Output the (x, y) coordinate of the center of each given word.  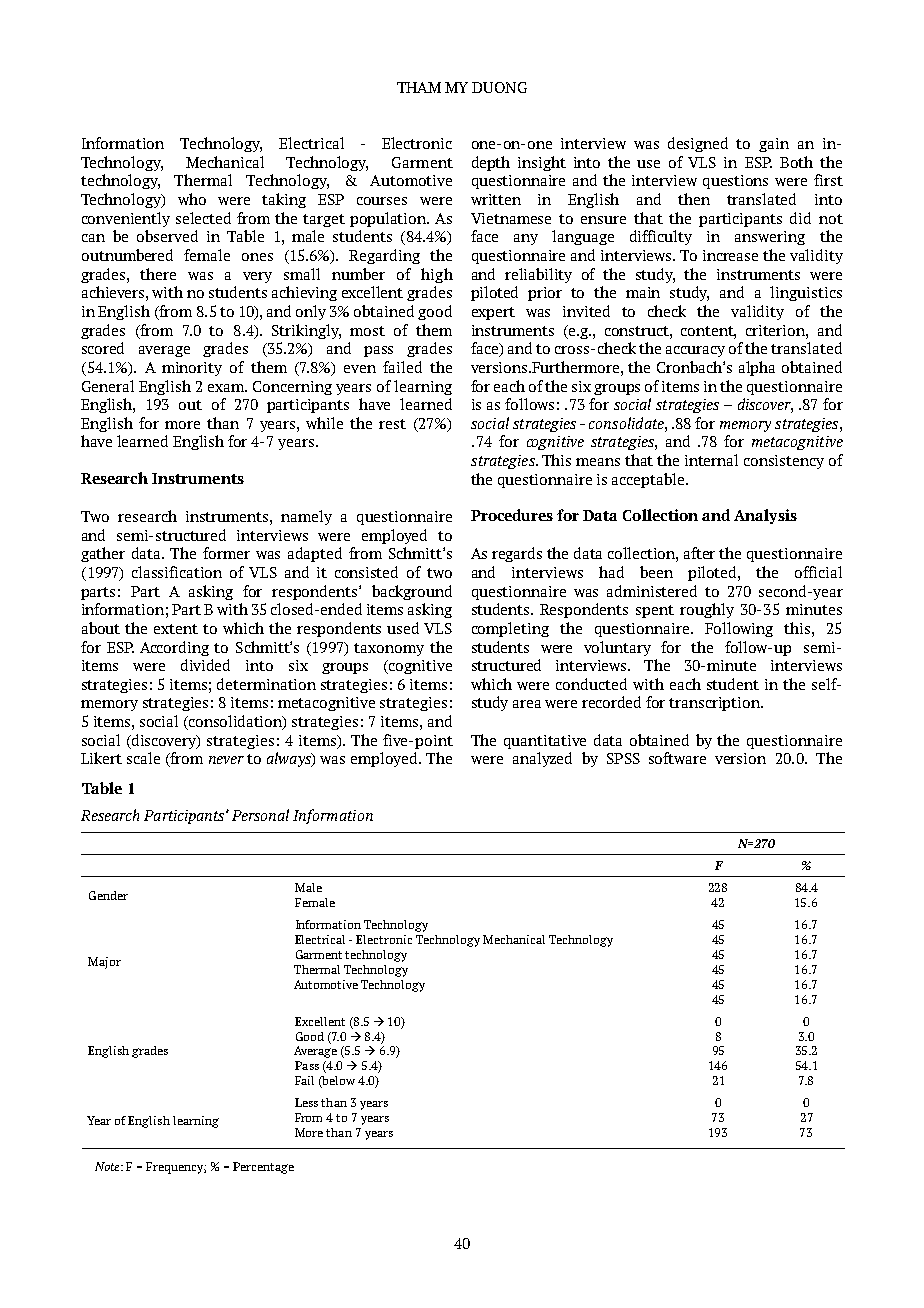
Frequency (176, 1168)
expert (493, 313)
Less (306, 1102)
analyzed (542, 759)
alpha (757, 368)
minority (192, 369)
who (192, 199)
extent (176, 629)
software (677, 758)
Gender (108, 895)
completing (510, 629)
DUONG (499, 87)
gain (774, 145)
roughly (707, 610)
